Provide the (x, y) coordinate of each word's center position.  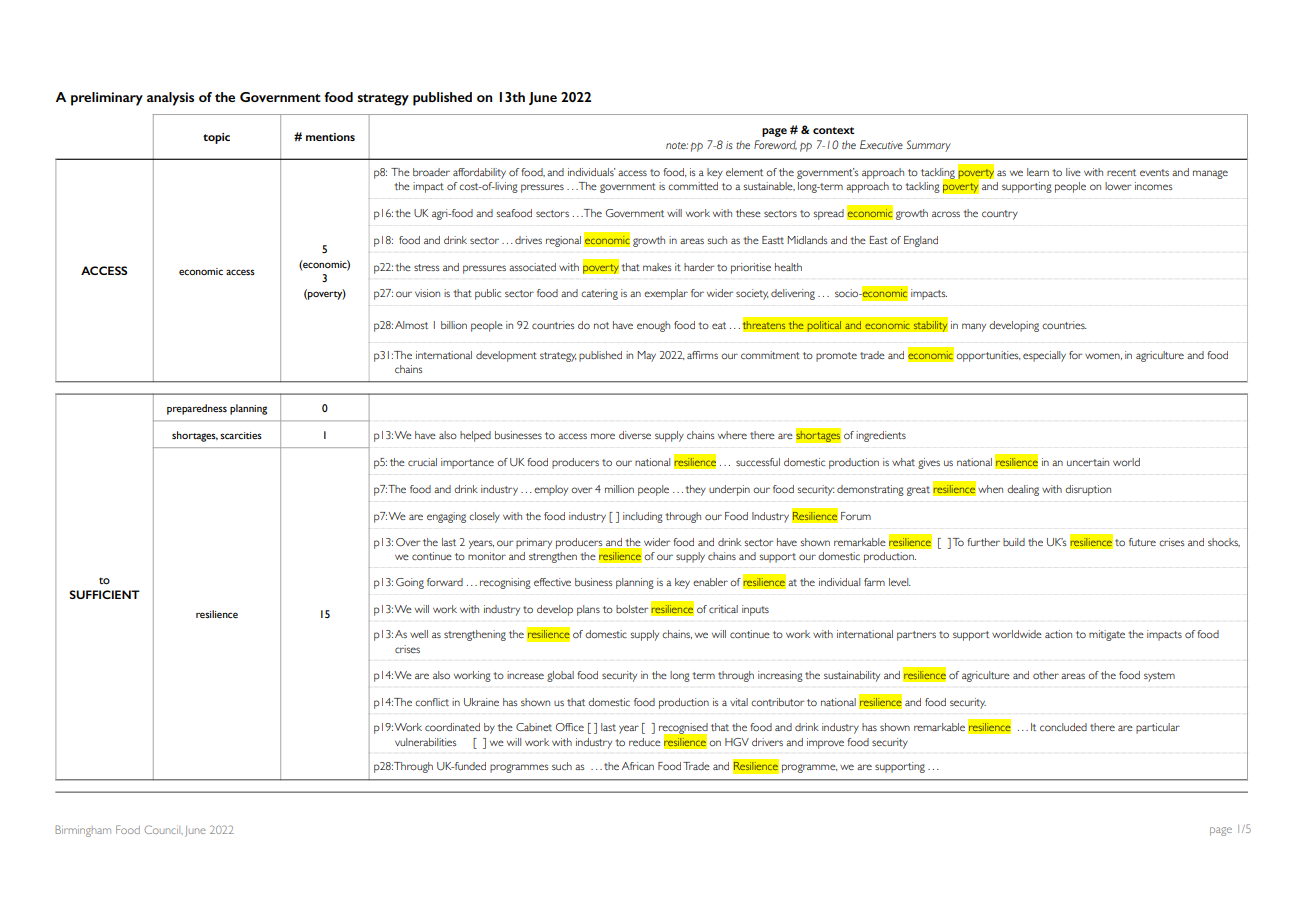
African (638, 766)
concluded (1063, 727)
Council (163, 829)
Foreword (775, 145)
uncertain (1088, 462)
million (619, 489)
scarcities (241, 435)
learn (1038, 172)
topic (216, 138)
